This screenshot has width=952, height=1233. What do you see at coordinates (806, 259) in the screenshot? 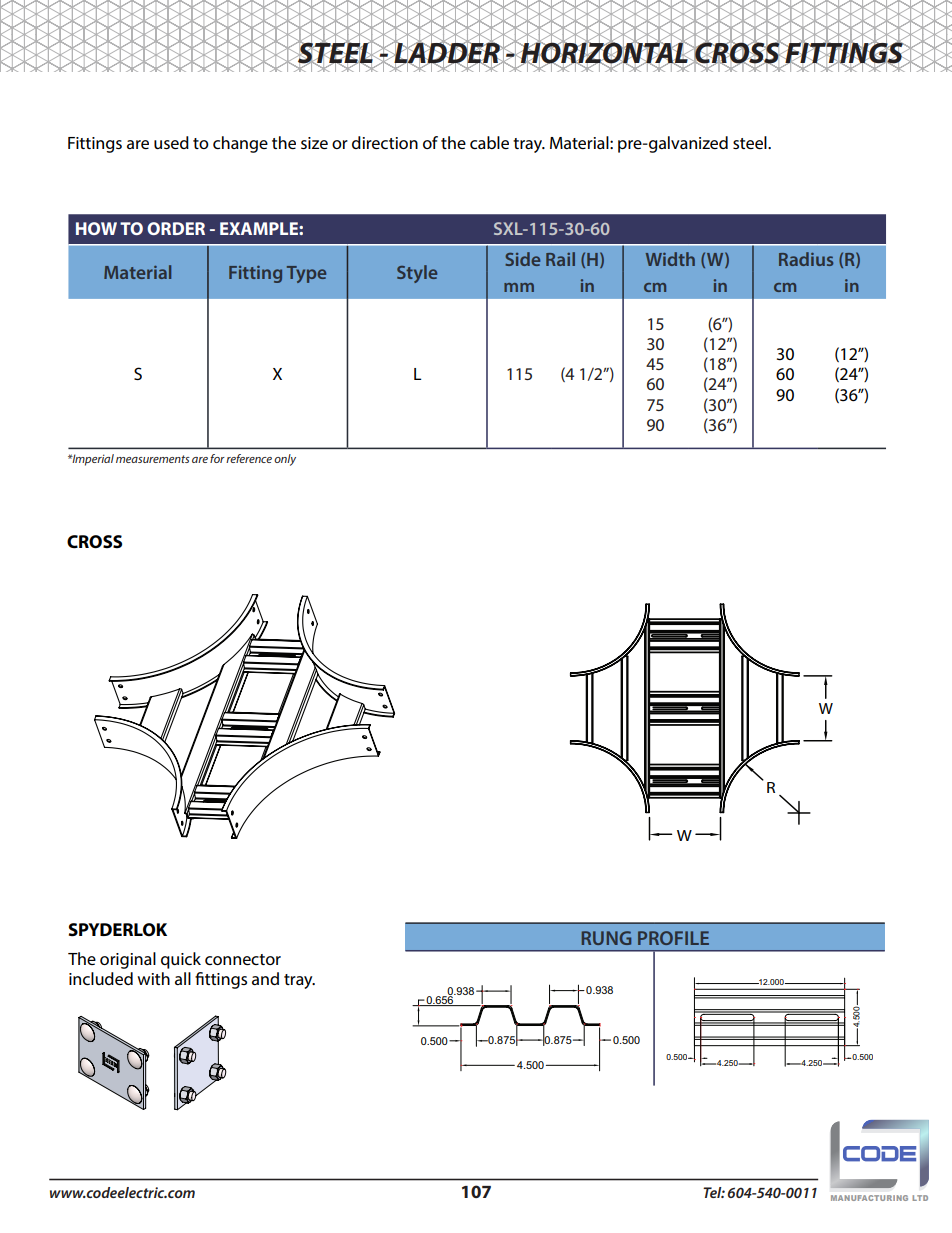
I see `Radius` at bounding box center [806, 259].
